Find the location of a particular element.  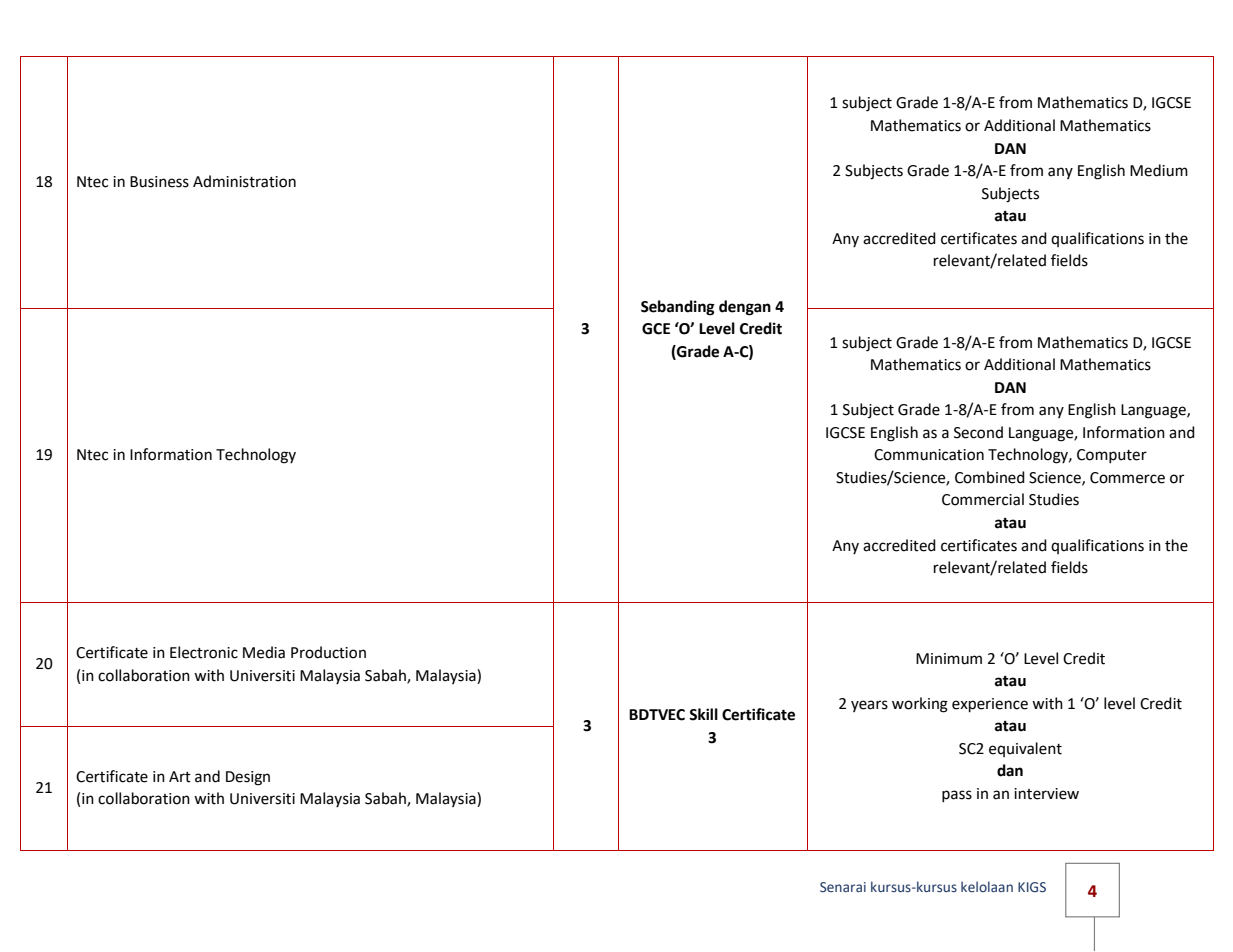

dengan is located at coordinates (745, 308).
